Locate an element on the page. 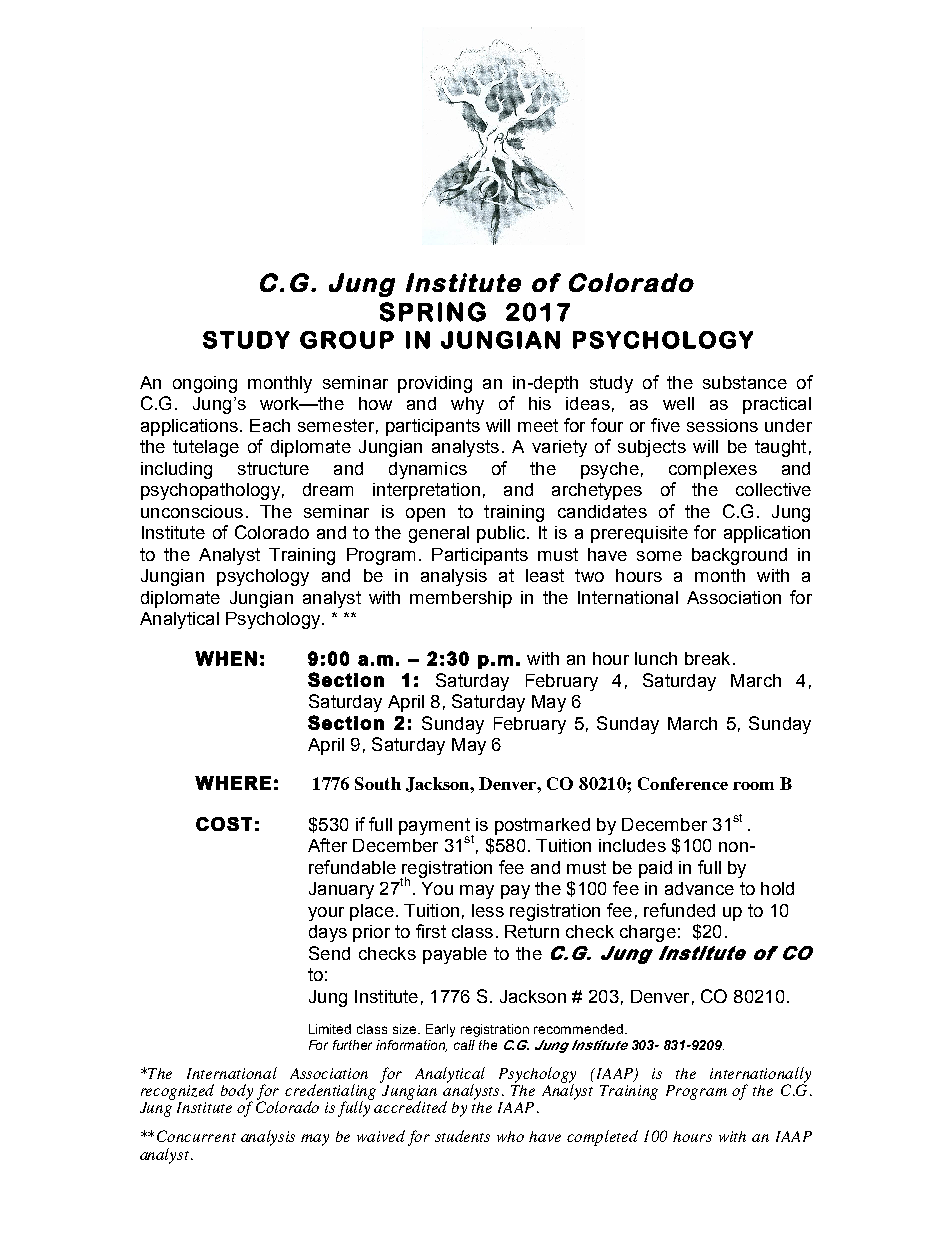 The image size is (952, 1233). substance is located at coordinates (745, 382).
